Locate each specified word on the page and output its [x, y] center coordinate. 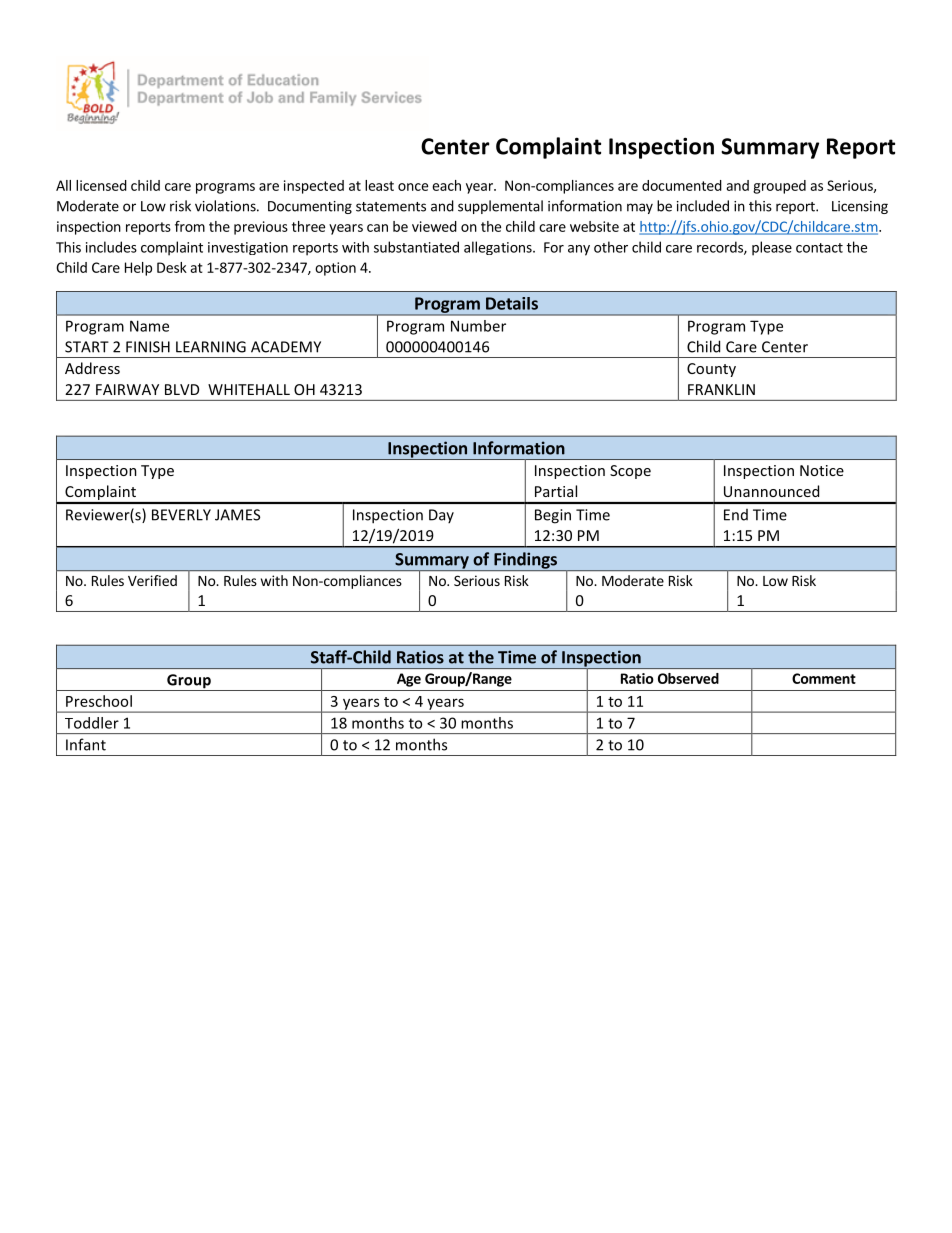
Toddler [92, 723]
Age [409, 680]
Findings [525, 561]
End [736, 515]
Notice [822, 470]
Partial [556, 491]
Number [478, 326]
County [711, 370]
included [703, 206]
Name [149, 326]
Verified [152, 580]
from [190, 226]
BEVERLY [181, 515]
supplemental [500, 207]
